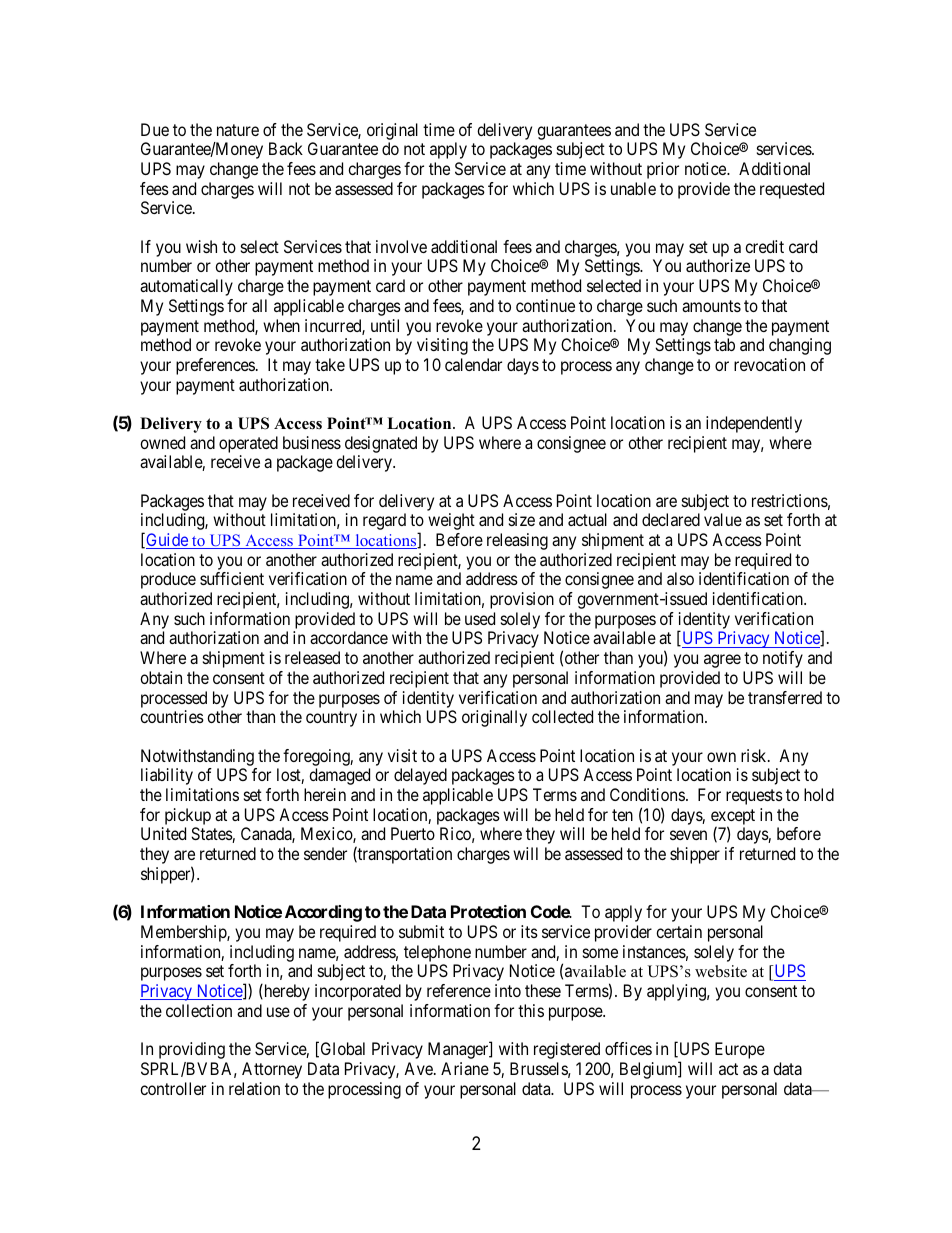 The height and width of the screenshot is (1233, 952). I want to click on Ariane, so click(465, 1068).
